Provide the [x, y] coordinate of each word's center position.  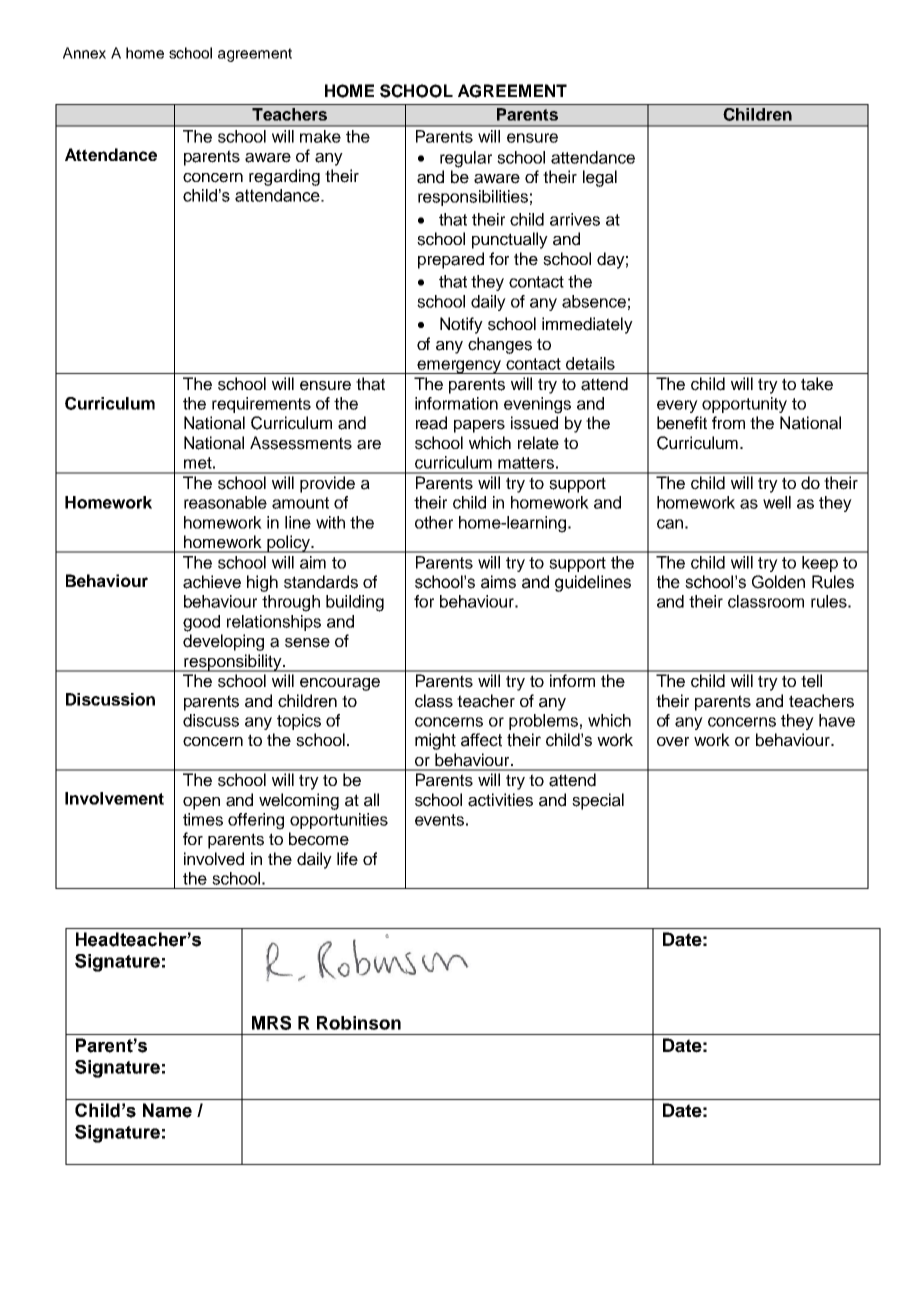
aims [498, 582]
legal [600, 178]
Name [167, 1110]
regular [466, 159]
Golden [778, 582]
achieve [212, 582]
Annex [84, 53]
